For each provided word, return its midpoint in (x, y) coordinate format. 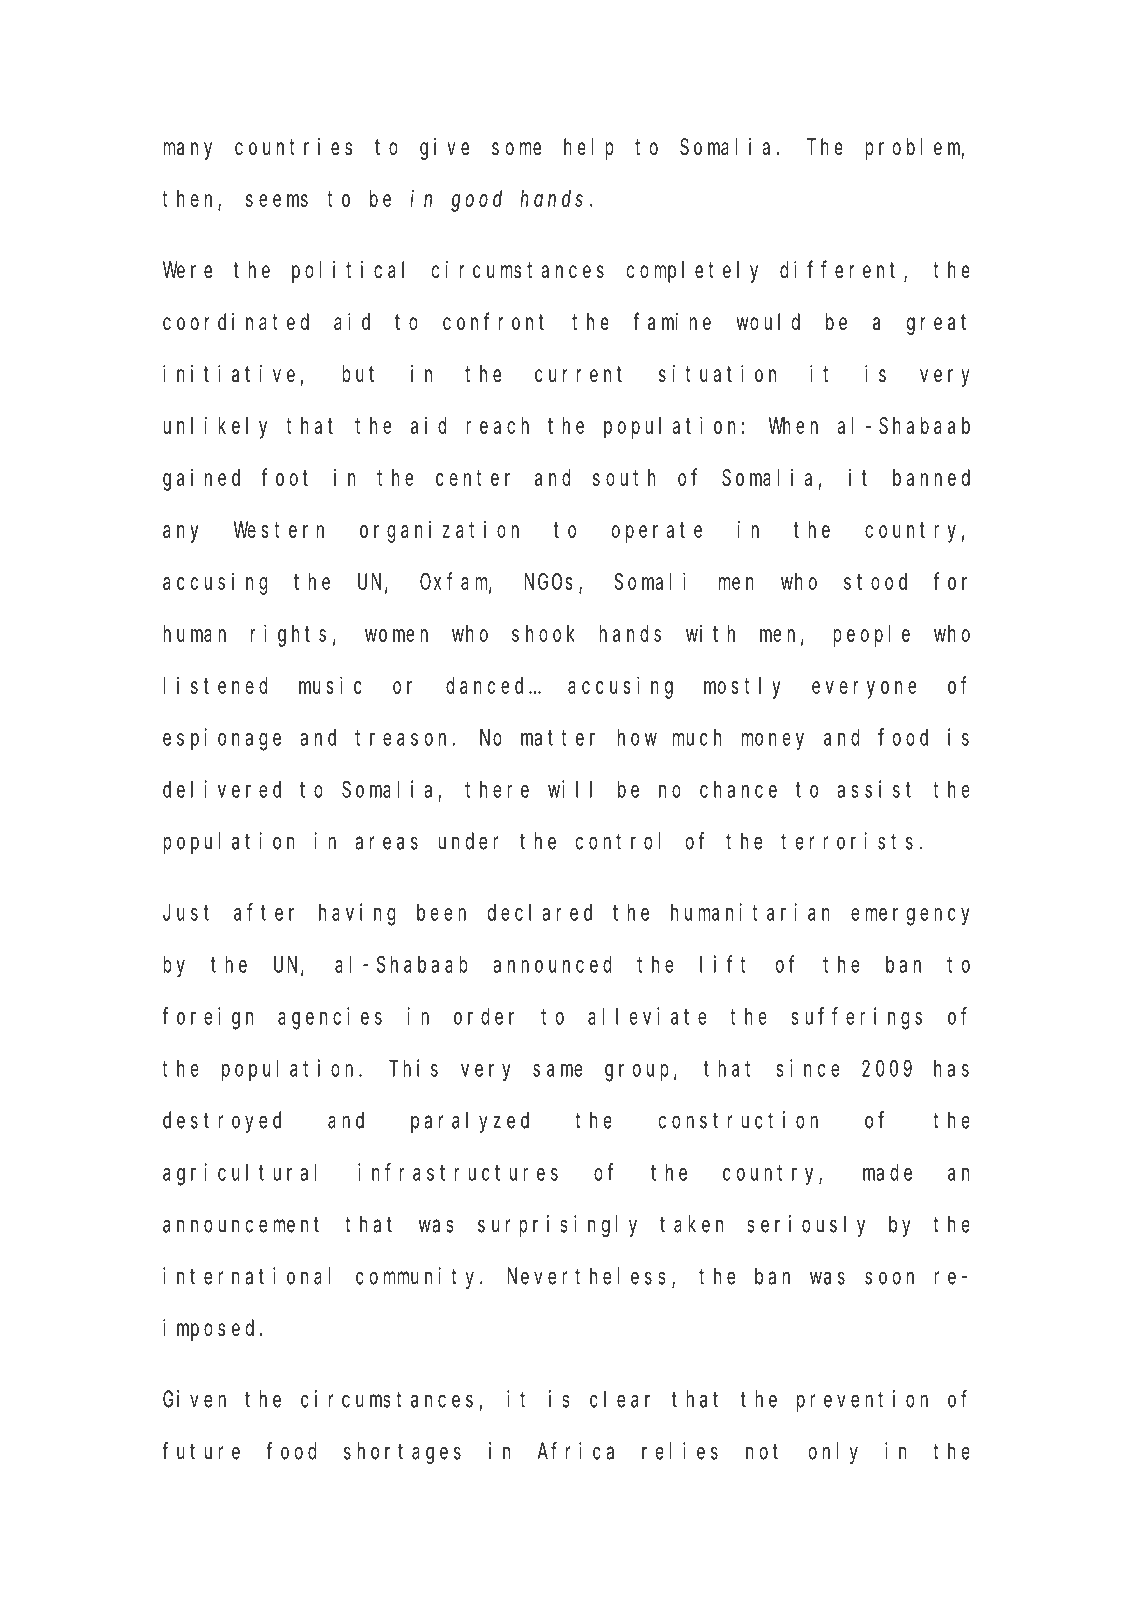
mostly (742, 688)
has (951, 1068)
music (330, 685)
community (418, 1278)
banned (931, 477)
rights (288, 635)
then (190, 200)
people (871, 636)
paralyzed (470, 1122)
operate (657, 532)
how (637, 737)
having (357, 914)
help (589, 149)
